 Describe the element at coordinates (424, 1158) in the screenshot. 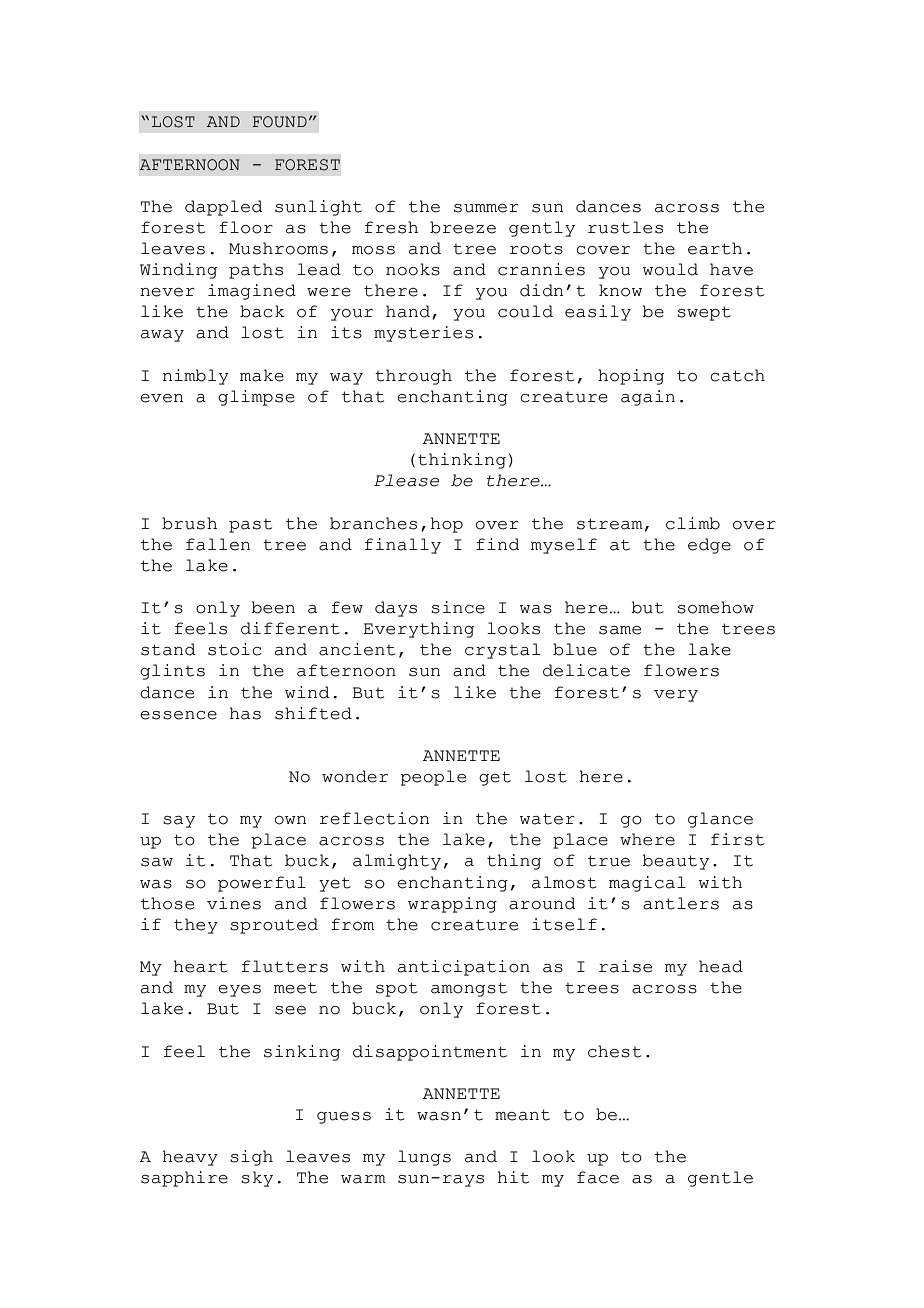

I see `lungs` at that location.
